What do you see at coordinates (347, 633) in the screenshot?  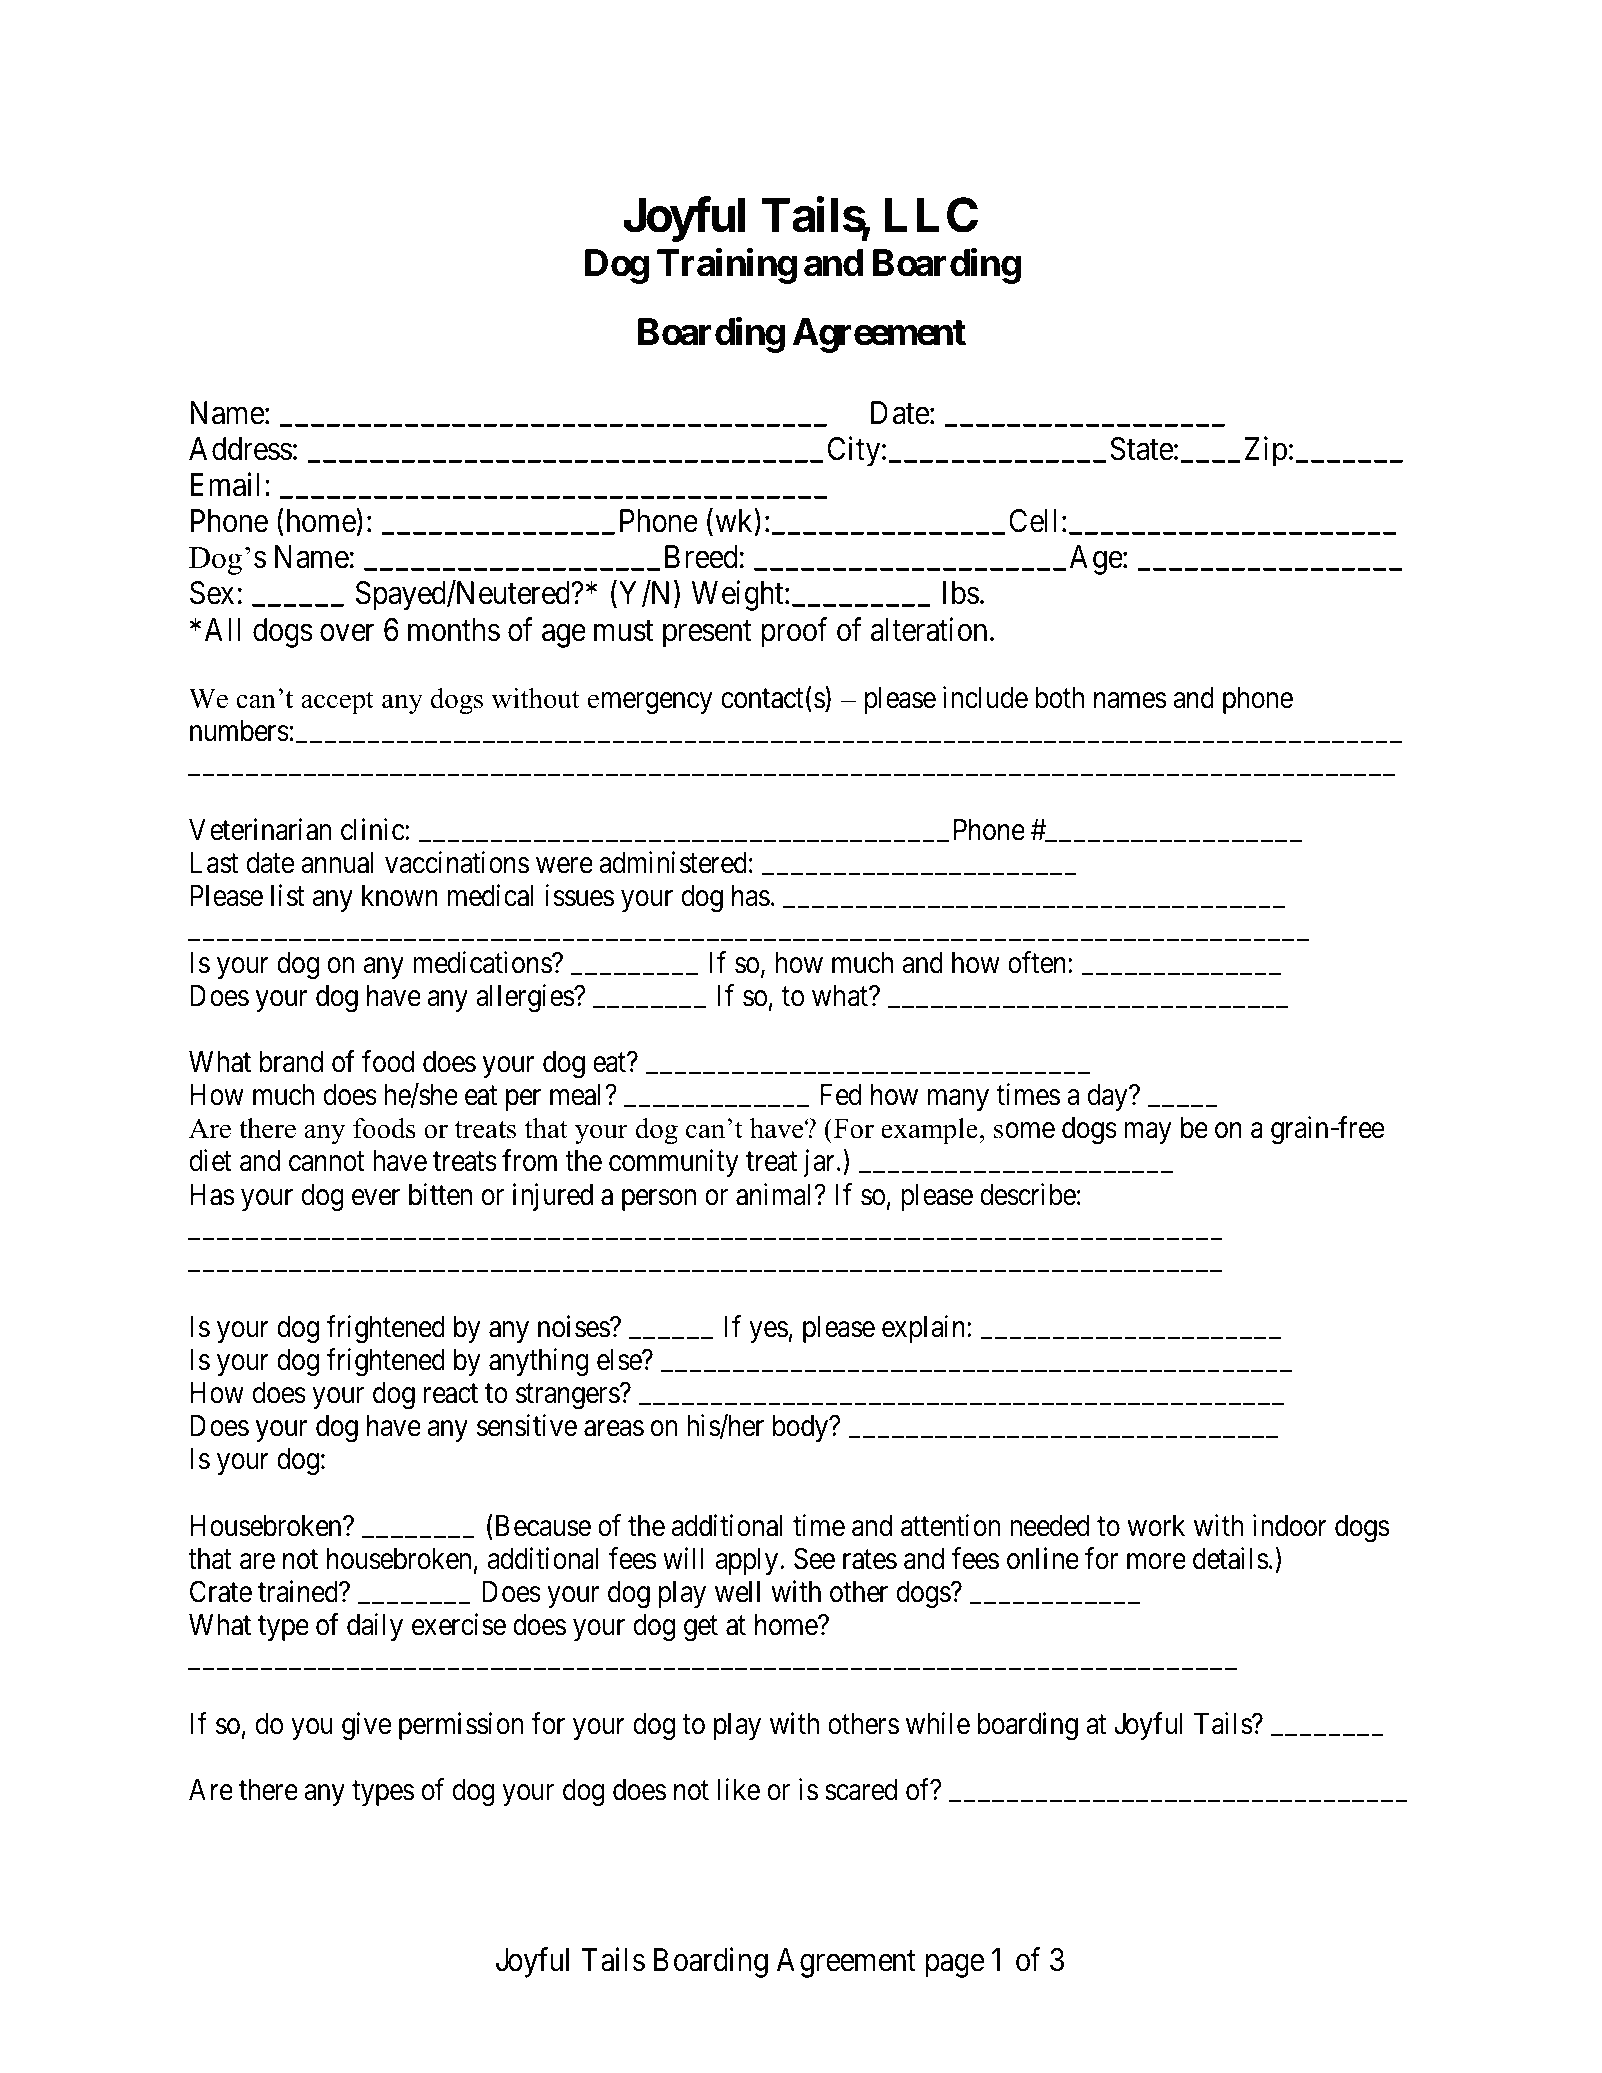 I see `over` at bounding box center [347, 633].
